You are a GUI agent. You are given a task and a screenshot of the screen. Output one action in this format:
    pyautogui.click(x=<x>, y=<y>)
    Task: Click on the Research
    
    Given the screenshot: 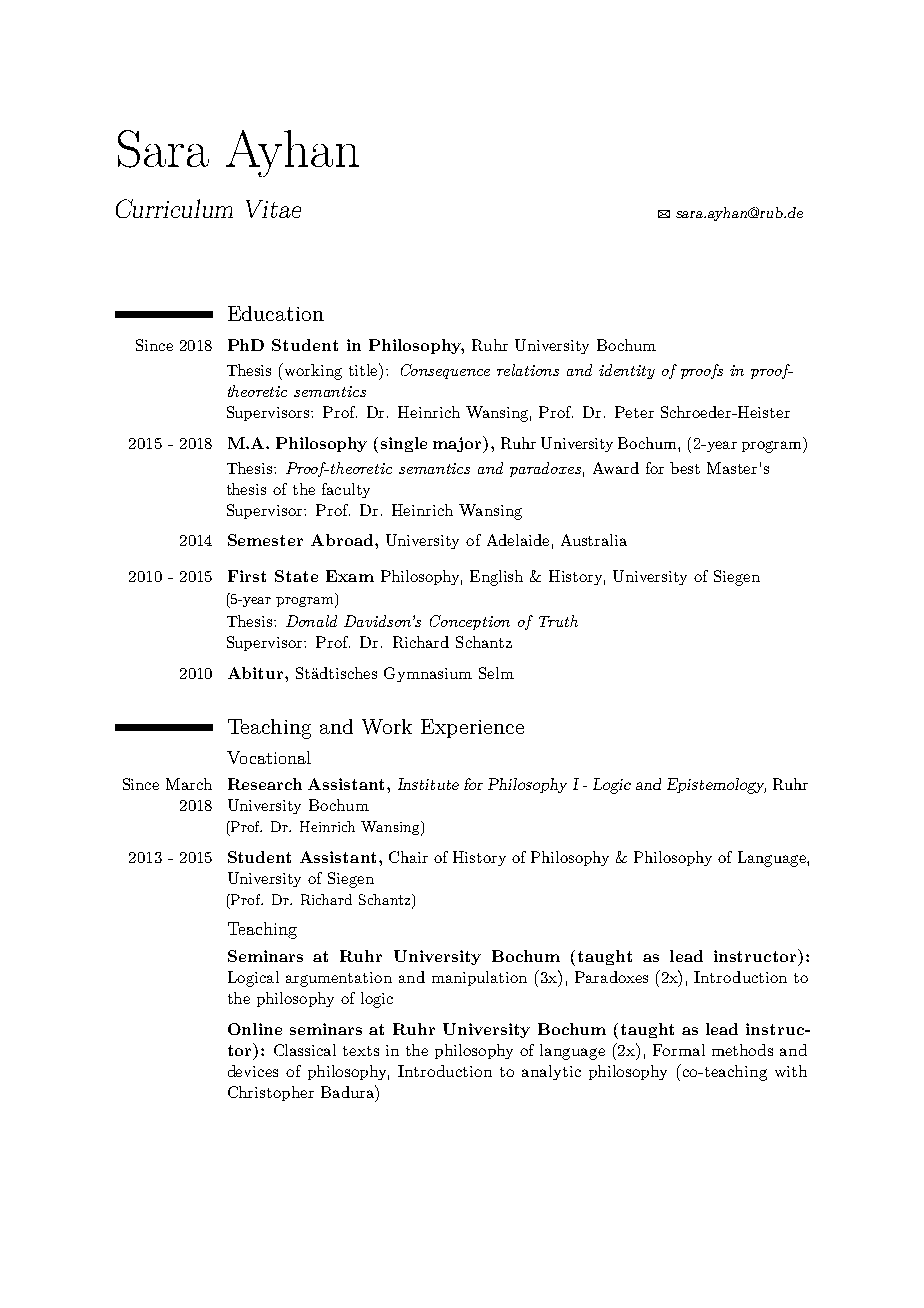 What is the action you would take?
    pyautogui.click(x=265, y=784)
